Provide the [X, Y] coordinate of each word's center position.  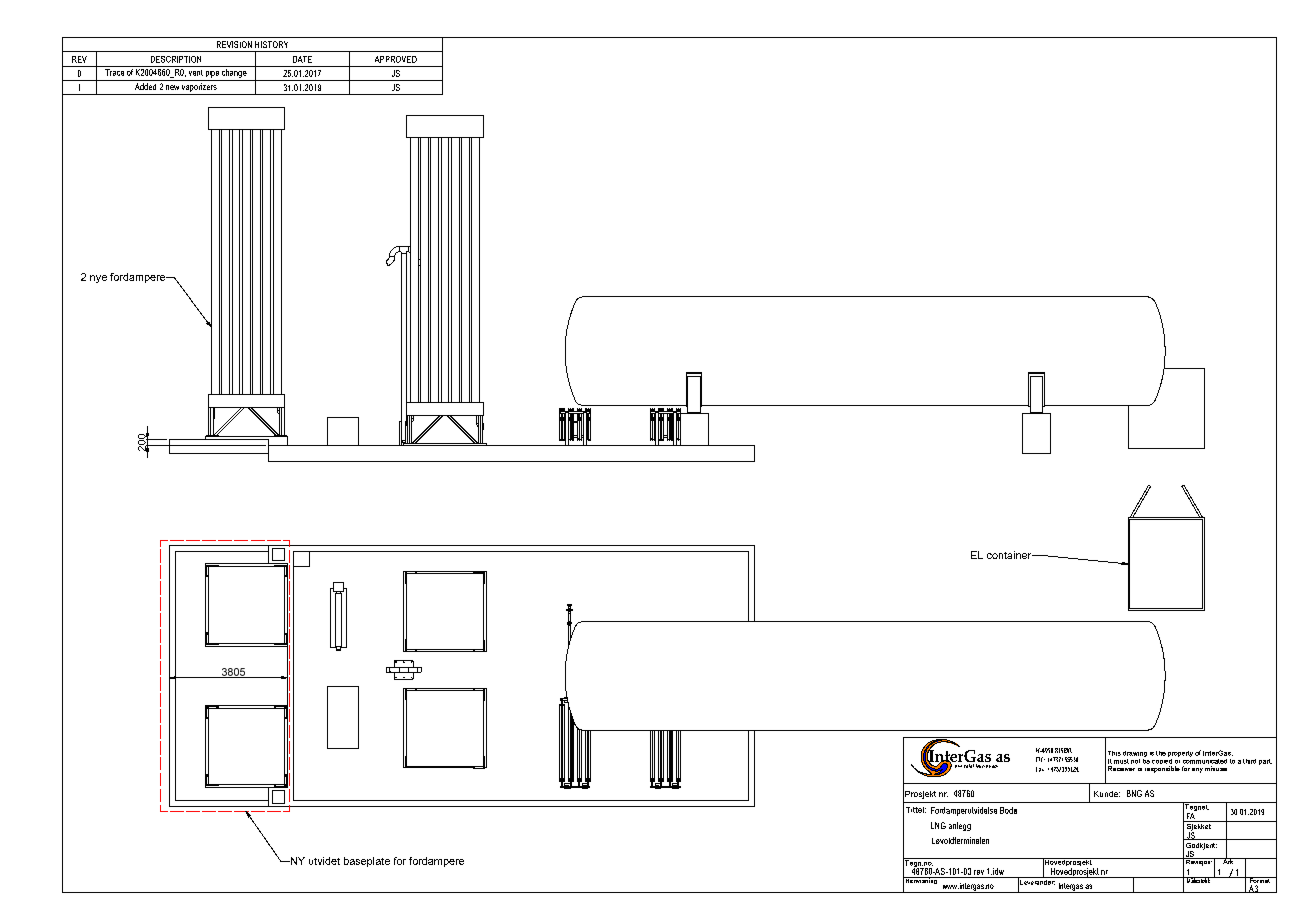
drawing [1135, 754]
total [969, 764]
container [1010, 555]
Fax [1040, 769]
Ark [1228, 860]
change [234, 72]
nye [98, 279]
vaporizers [199, 89]
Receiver [1121, 768]
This [1114, 753]
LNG [938, 825]
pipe [212, 72]
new [172, 87]
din [957, 764]
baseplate [367, 862]
